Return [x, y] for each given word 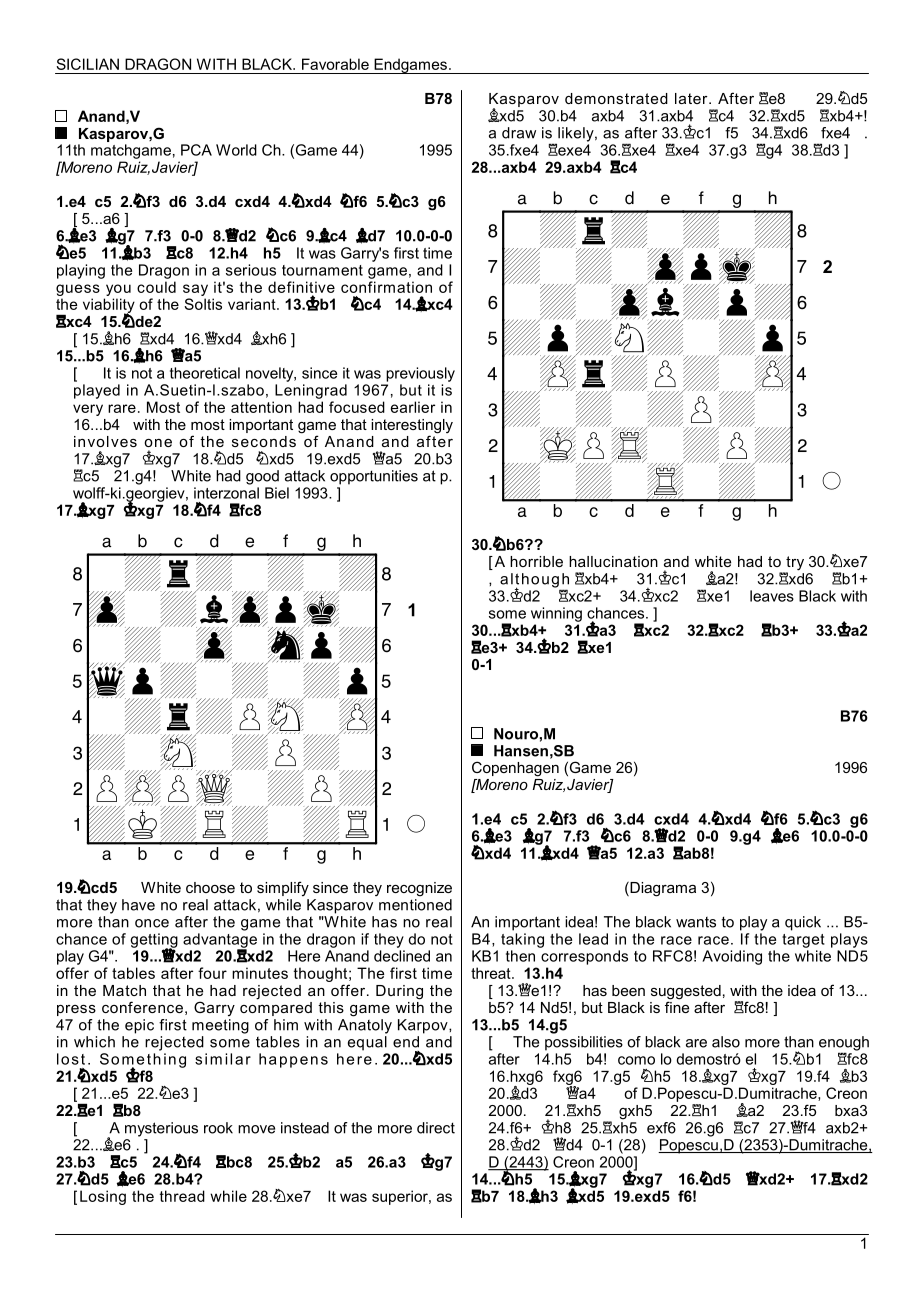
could [156, 287]
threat [492, 973]
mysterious [161, 1129]
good [262, 477]
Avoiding [732, 957]
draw [519, 133]
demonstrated [616, 98]
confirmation [386, 287]
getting [154, 941]
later [692, 98]
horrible [536, 561]
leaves [772, 596]
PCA [196, 150]
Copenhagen [515, 769]
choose [210, 887]
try [794, 564]
